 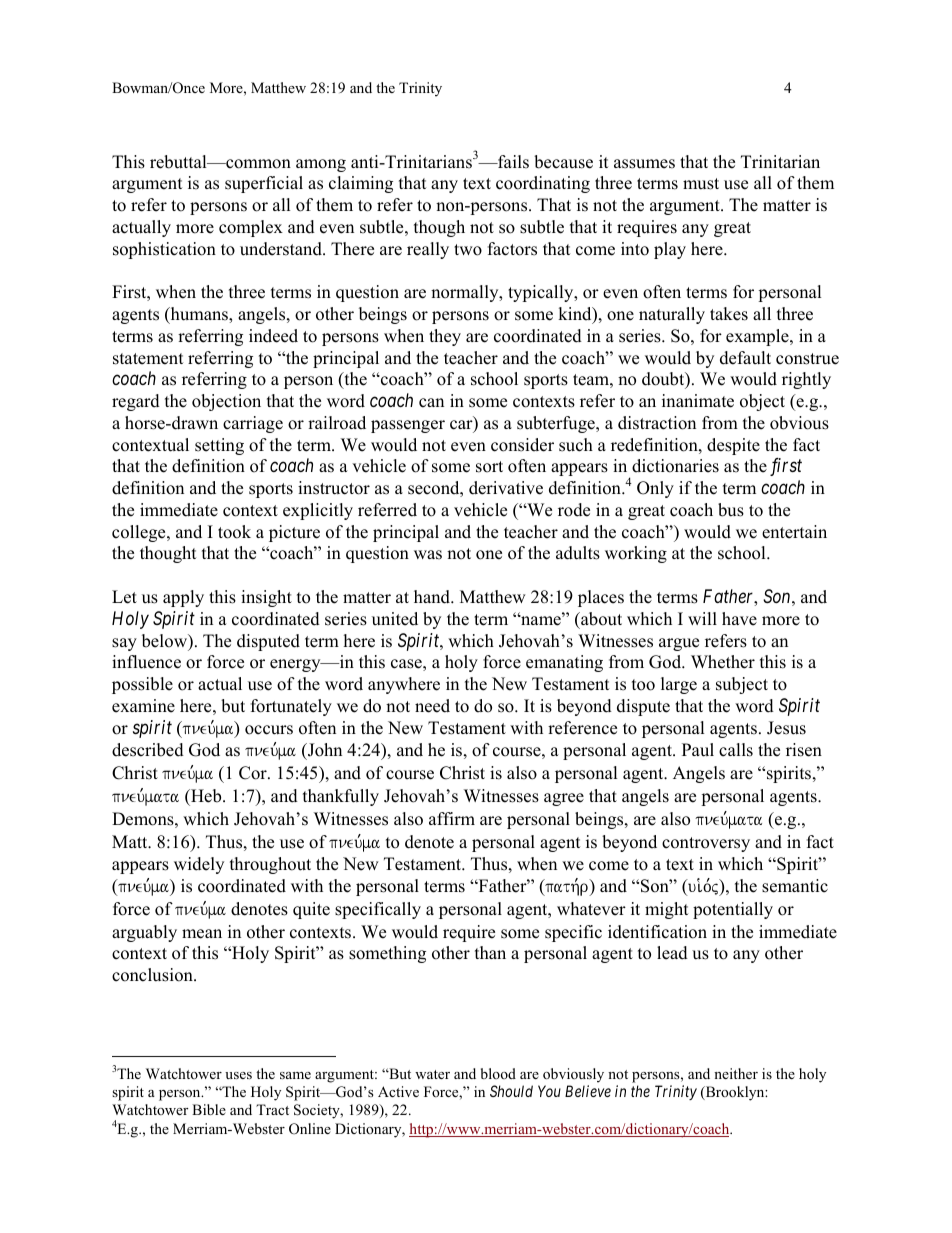 I want to click on fails, so click(x=512, y=162).
